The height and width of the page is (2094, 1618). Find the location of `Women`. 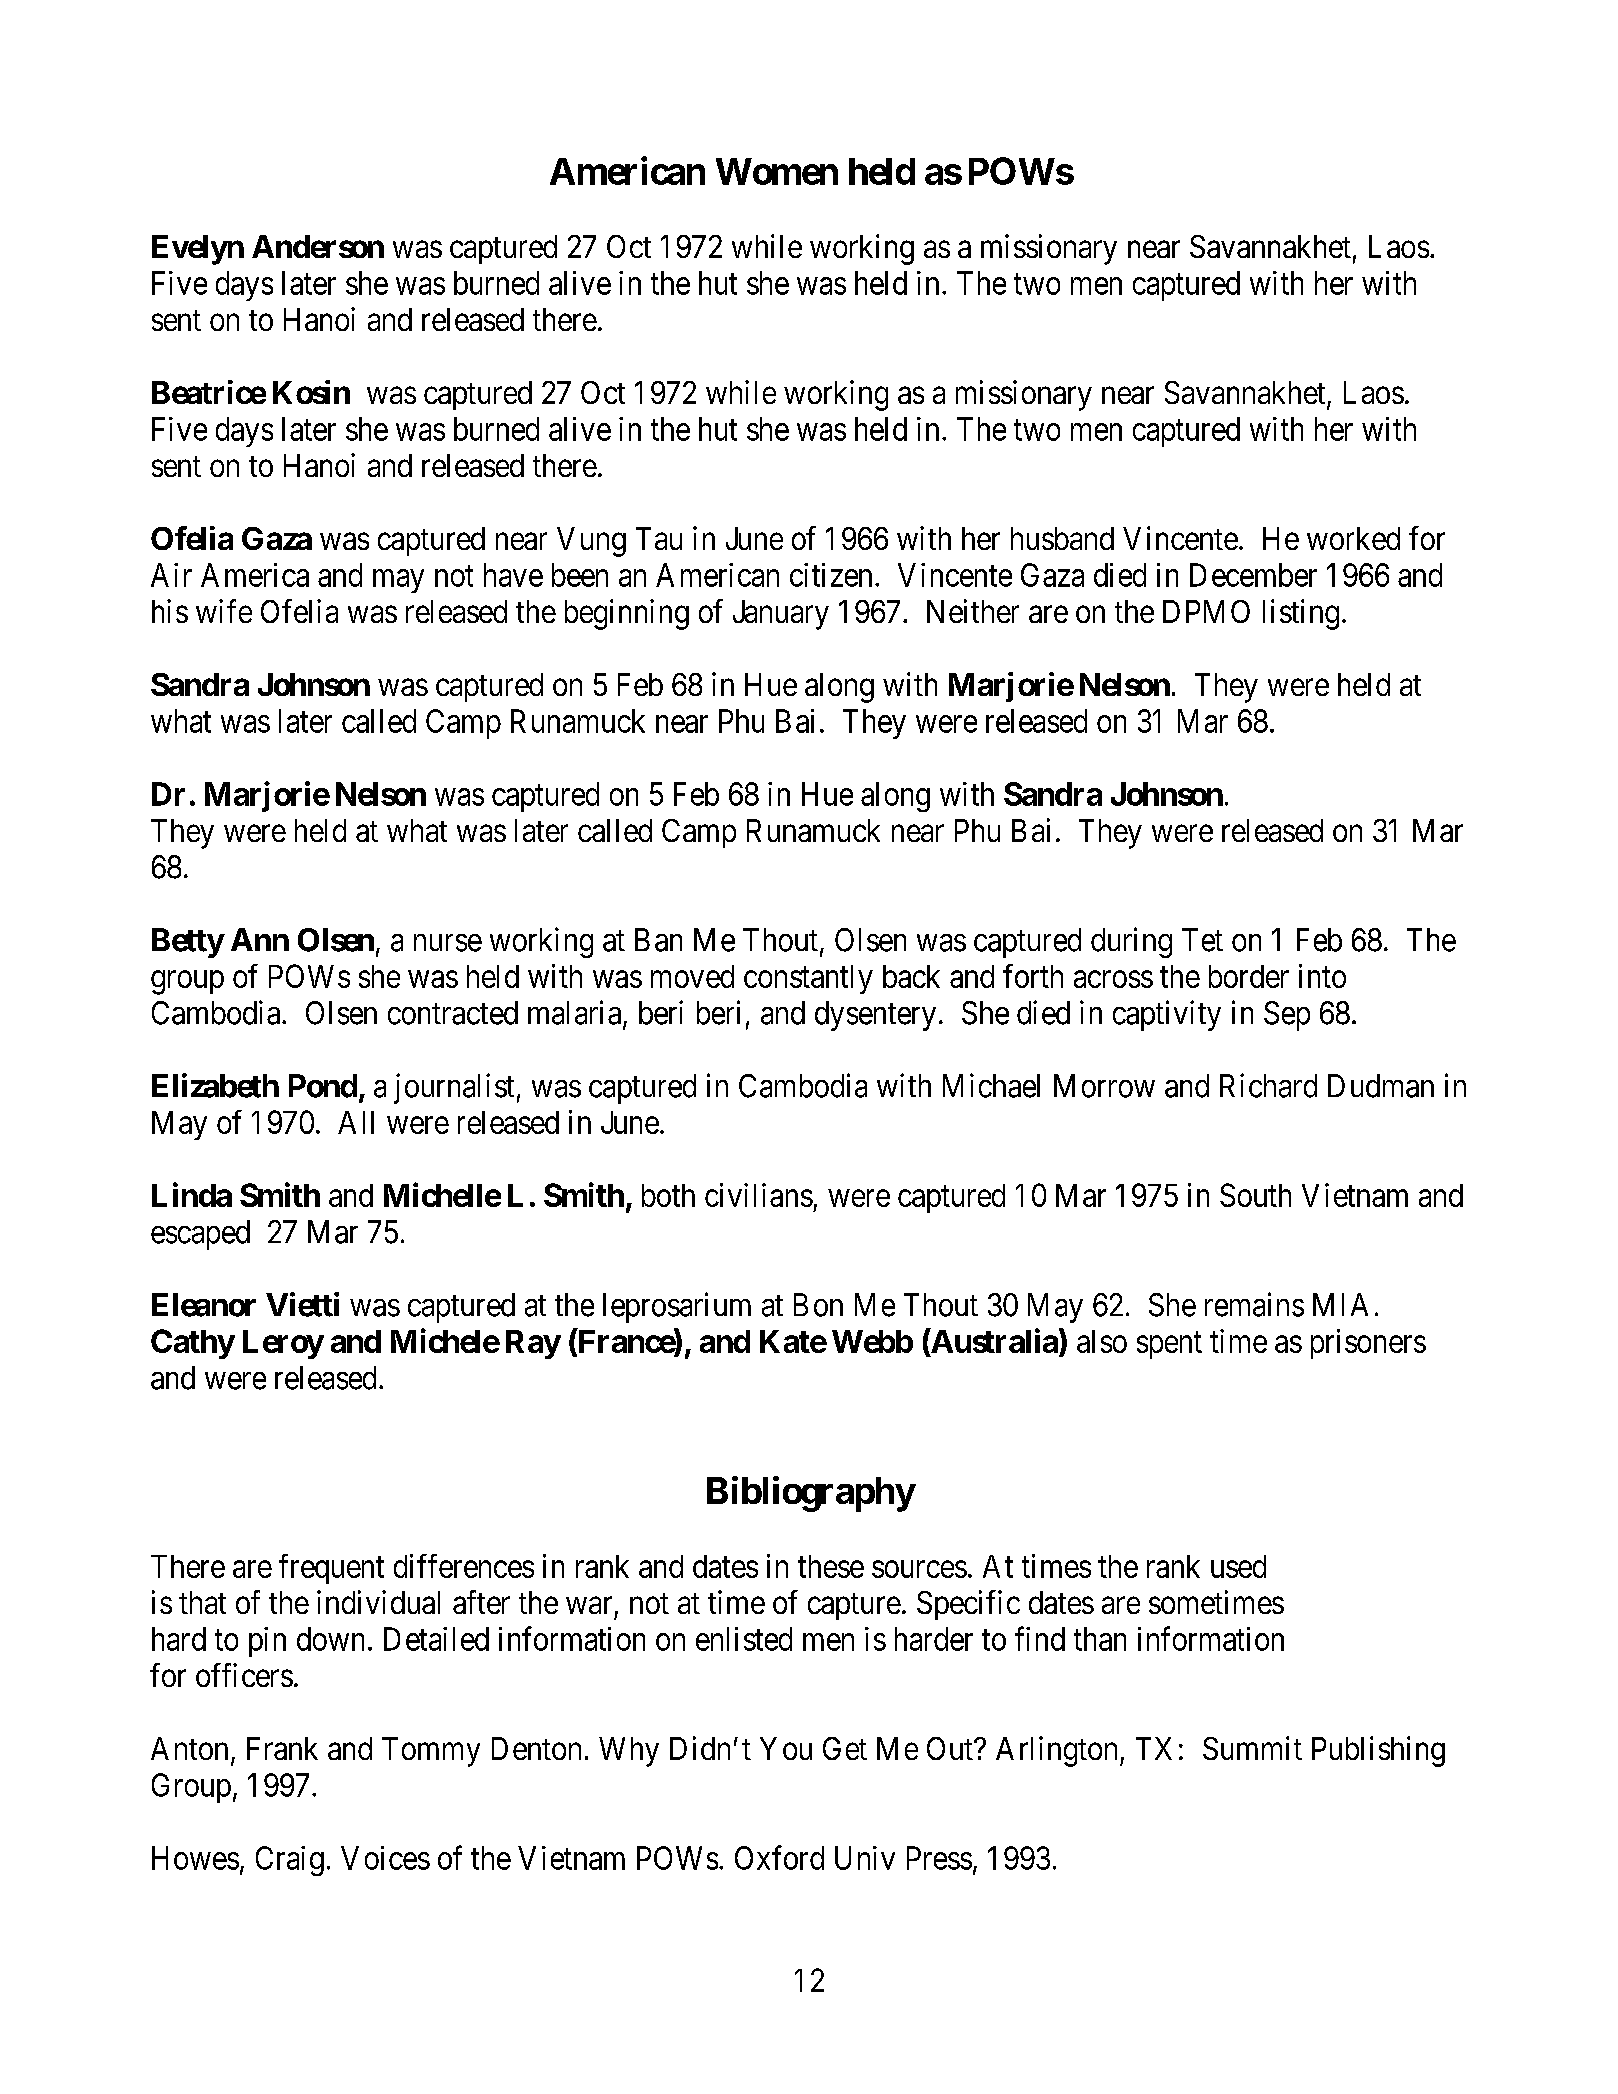

Women is located at coordinates (777, 171).
